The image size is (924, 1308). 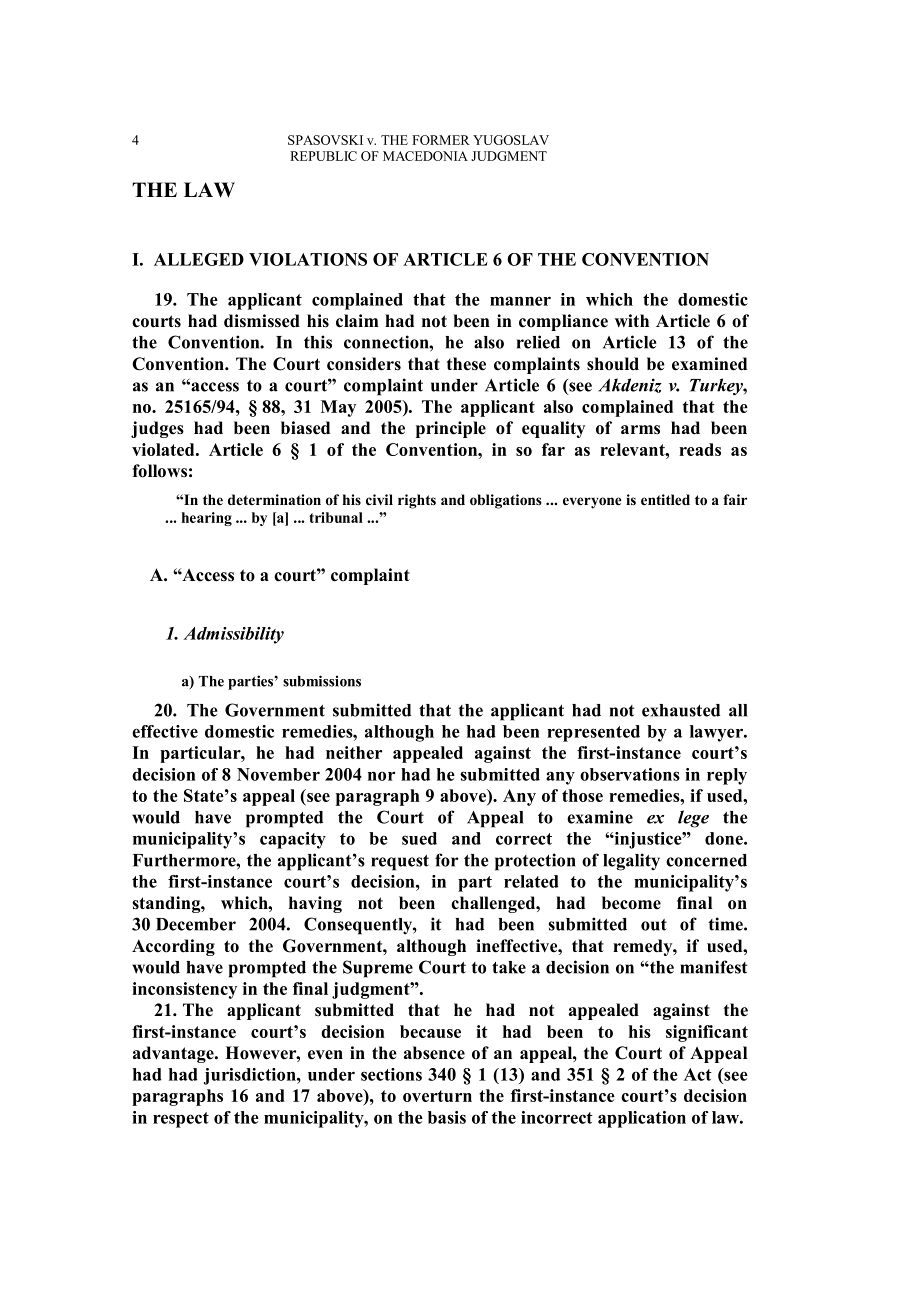 What do you see at coordinates (181, 1120) in the screenshot?
I see `respect` at bounding box center [181, 1120].
